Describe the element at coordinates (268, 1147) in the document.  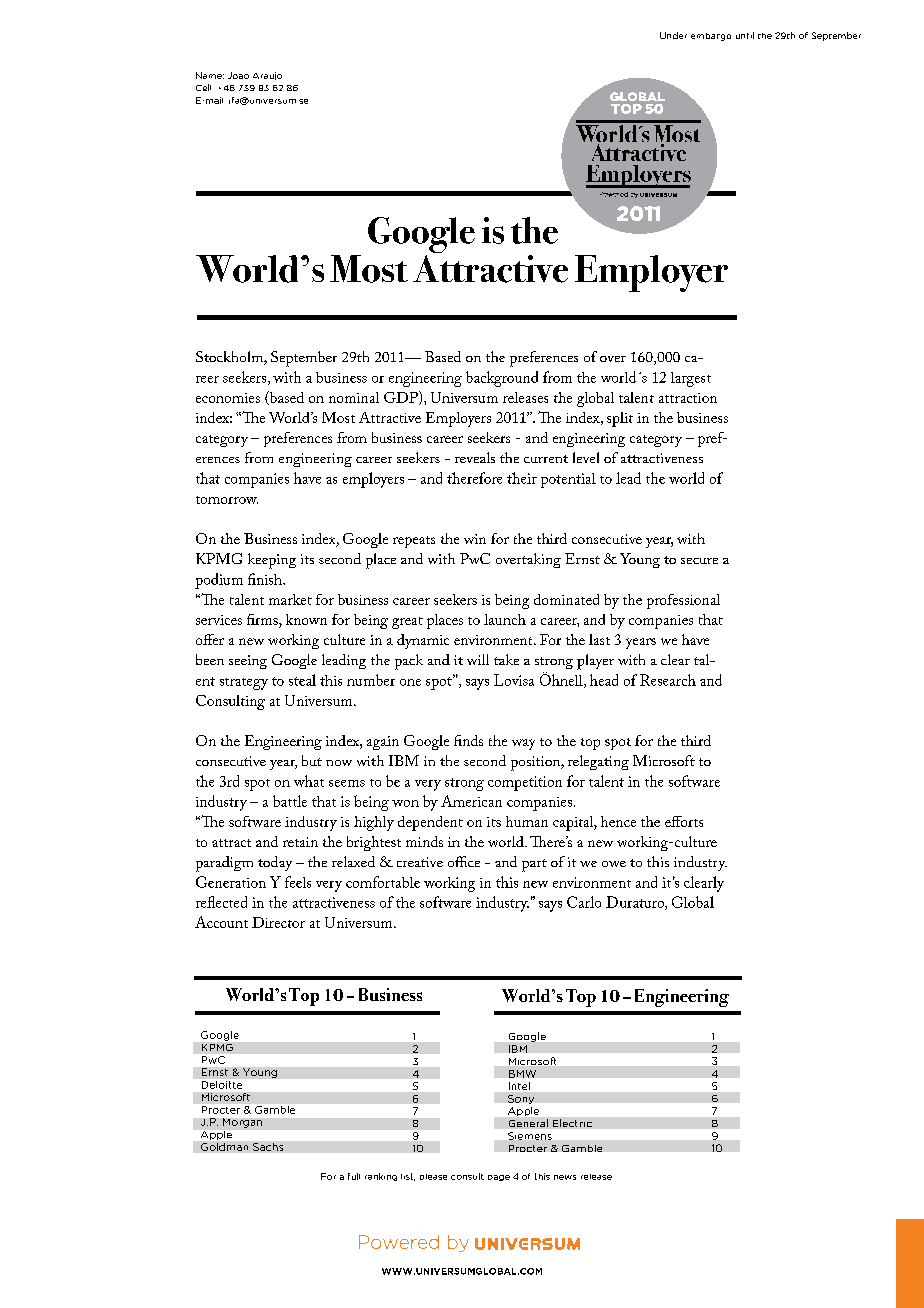
I see `Sachs` at that location.
